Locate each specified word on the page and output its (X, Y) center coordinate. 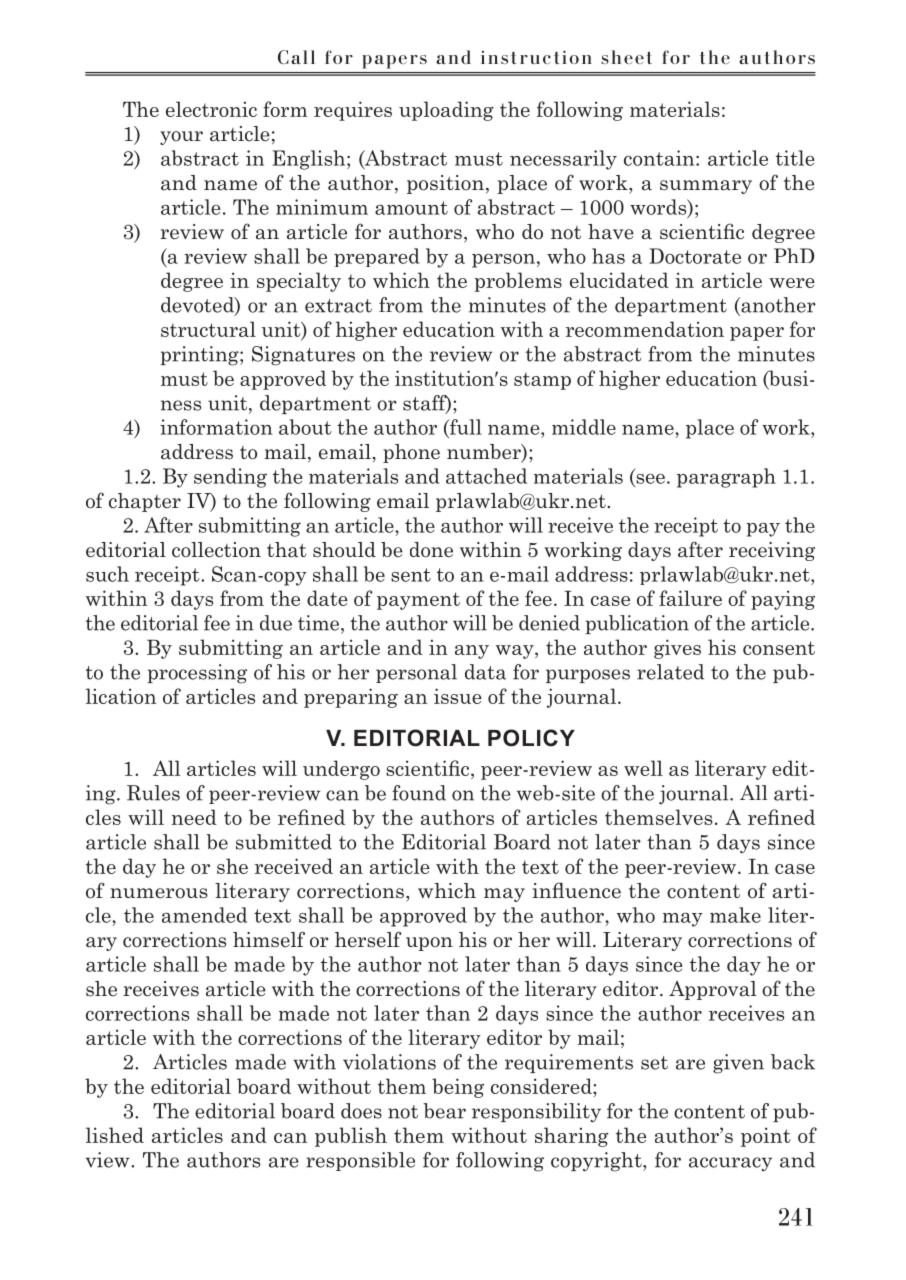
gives (677, 649)
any (472, 652)
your (181, 138)
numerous (159, 893)
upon (429, 944)
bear (444, 1111)
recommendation (645, 329)
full (465, 427)
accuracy (730, 1164)
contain (660, 158)
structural (208, 329)
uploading (446, 111)
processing (197, 674)
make (735, 915)
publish (351, 1137)
